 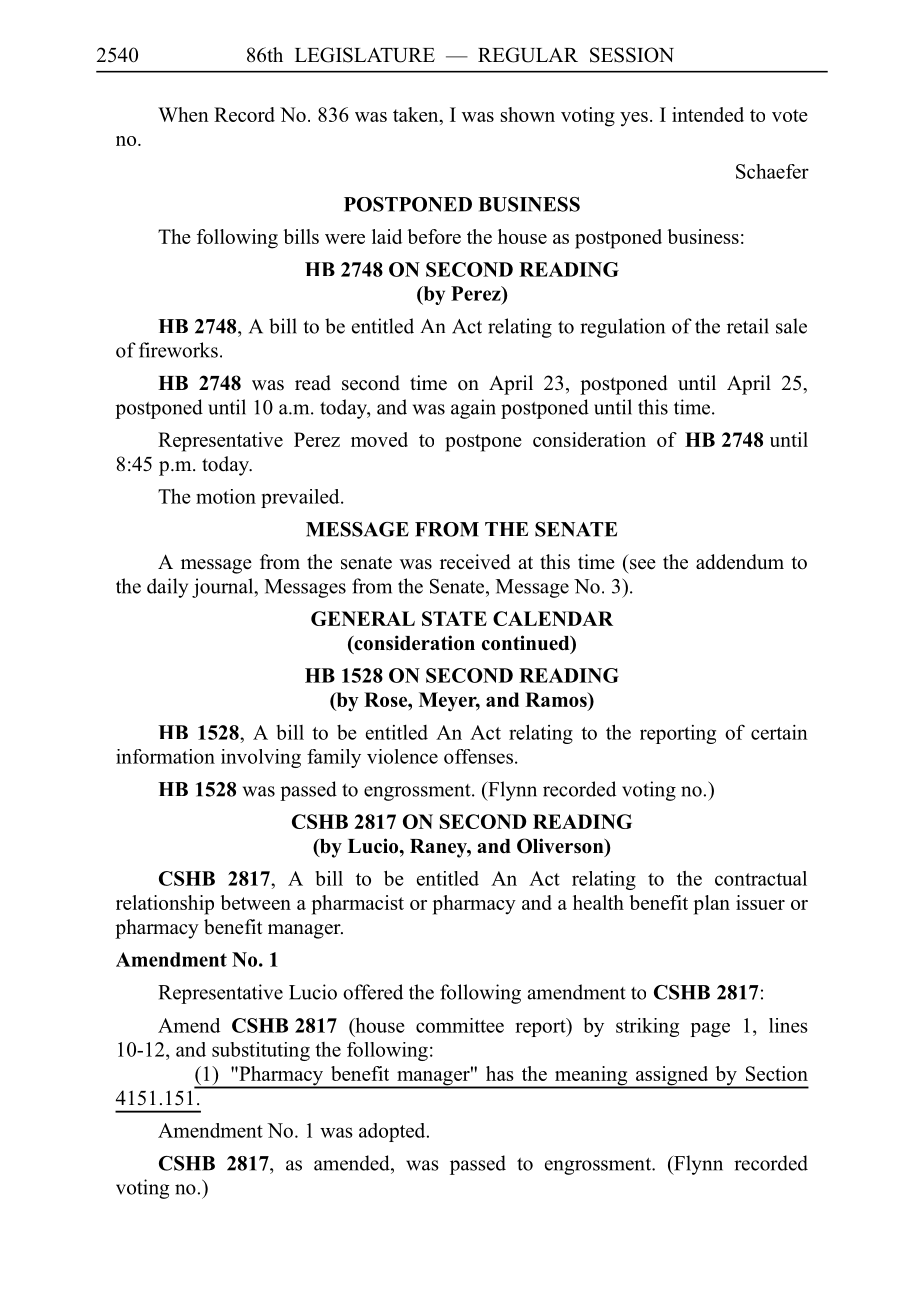 What do you see at coordinates (500, 1073) in the page?
I see `has` at bounding box center [500, 1073].
